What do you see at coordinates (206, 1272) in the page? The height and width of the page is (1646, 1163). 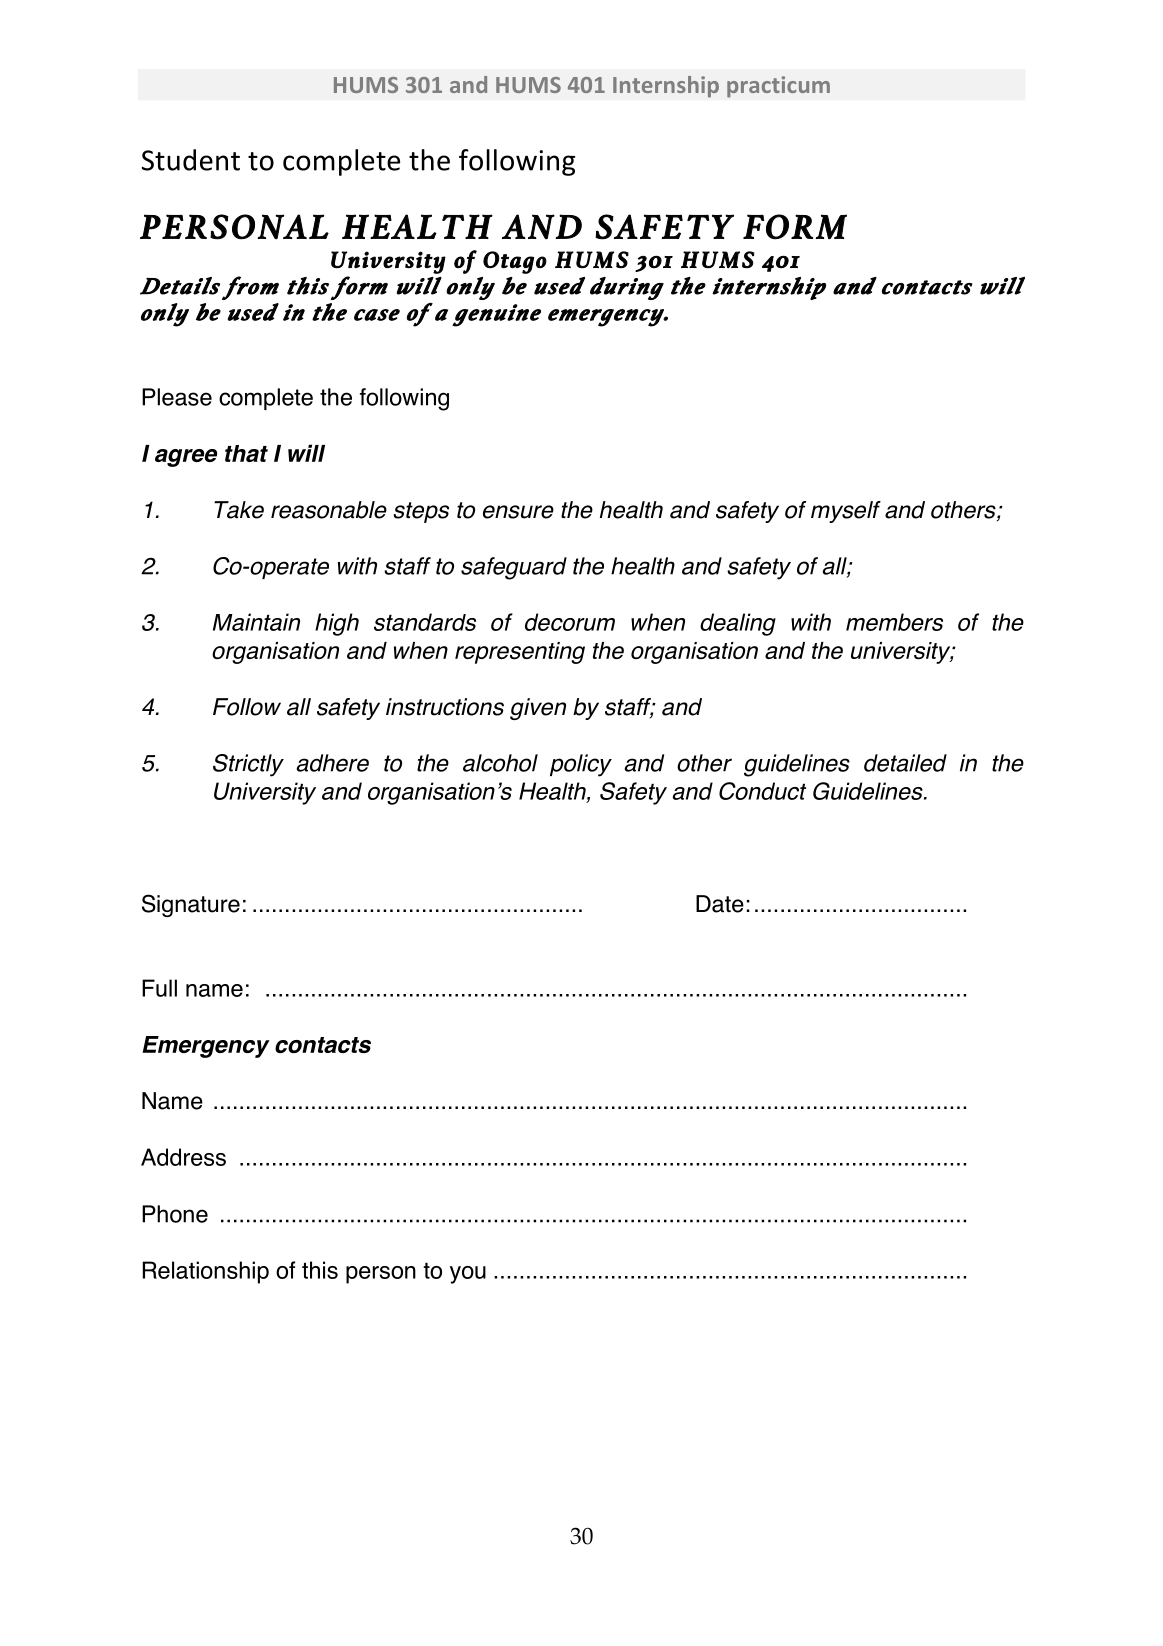 I see `Relationship` at bounding box center [206, 1272].
